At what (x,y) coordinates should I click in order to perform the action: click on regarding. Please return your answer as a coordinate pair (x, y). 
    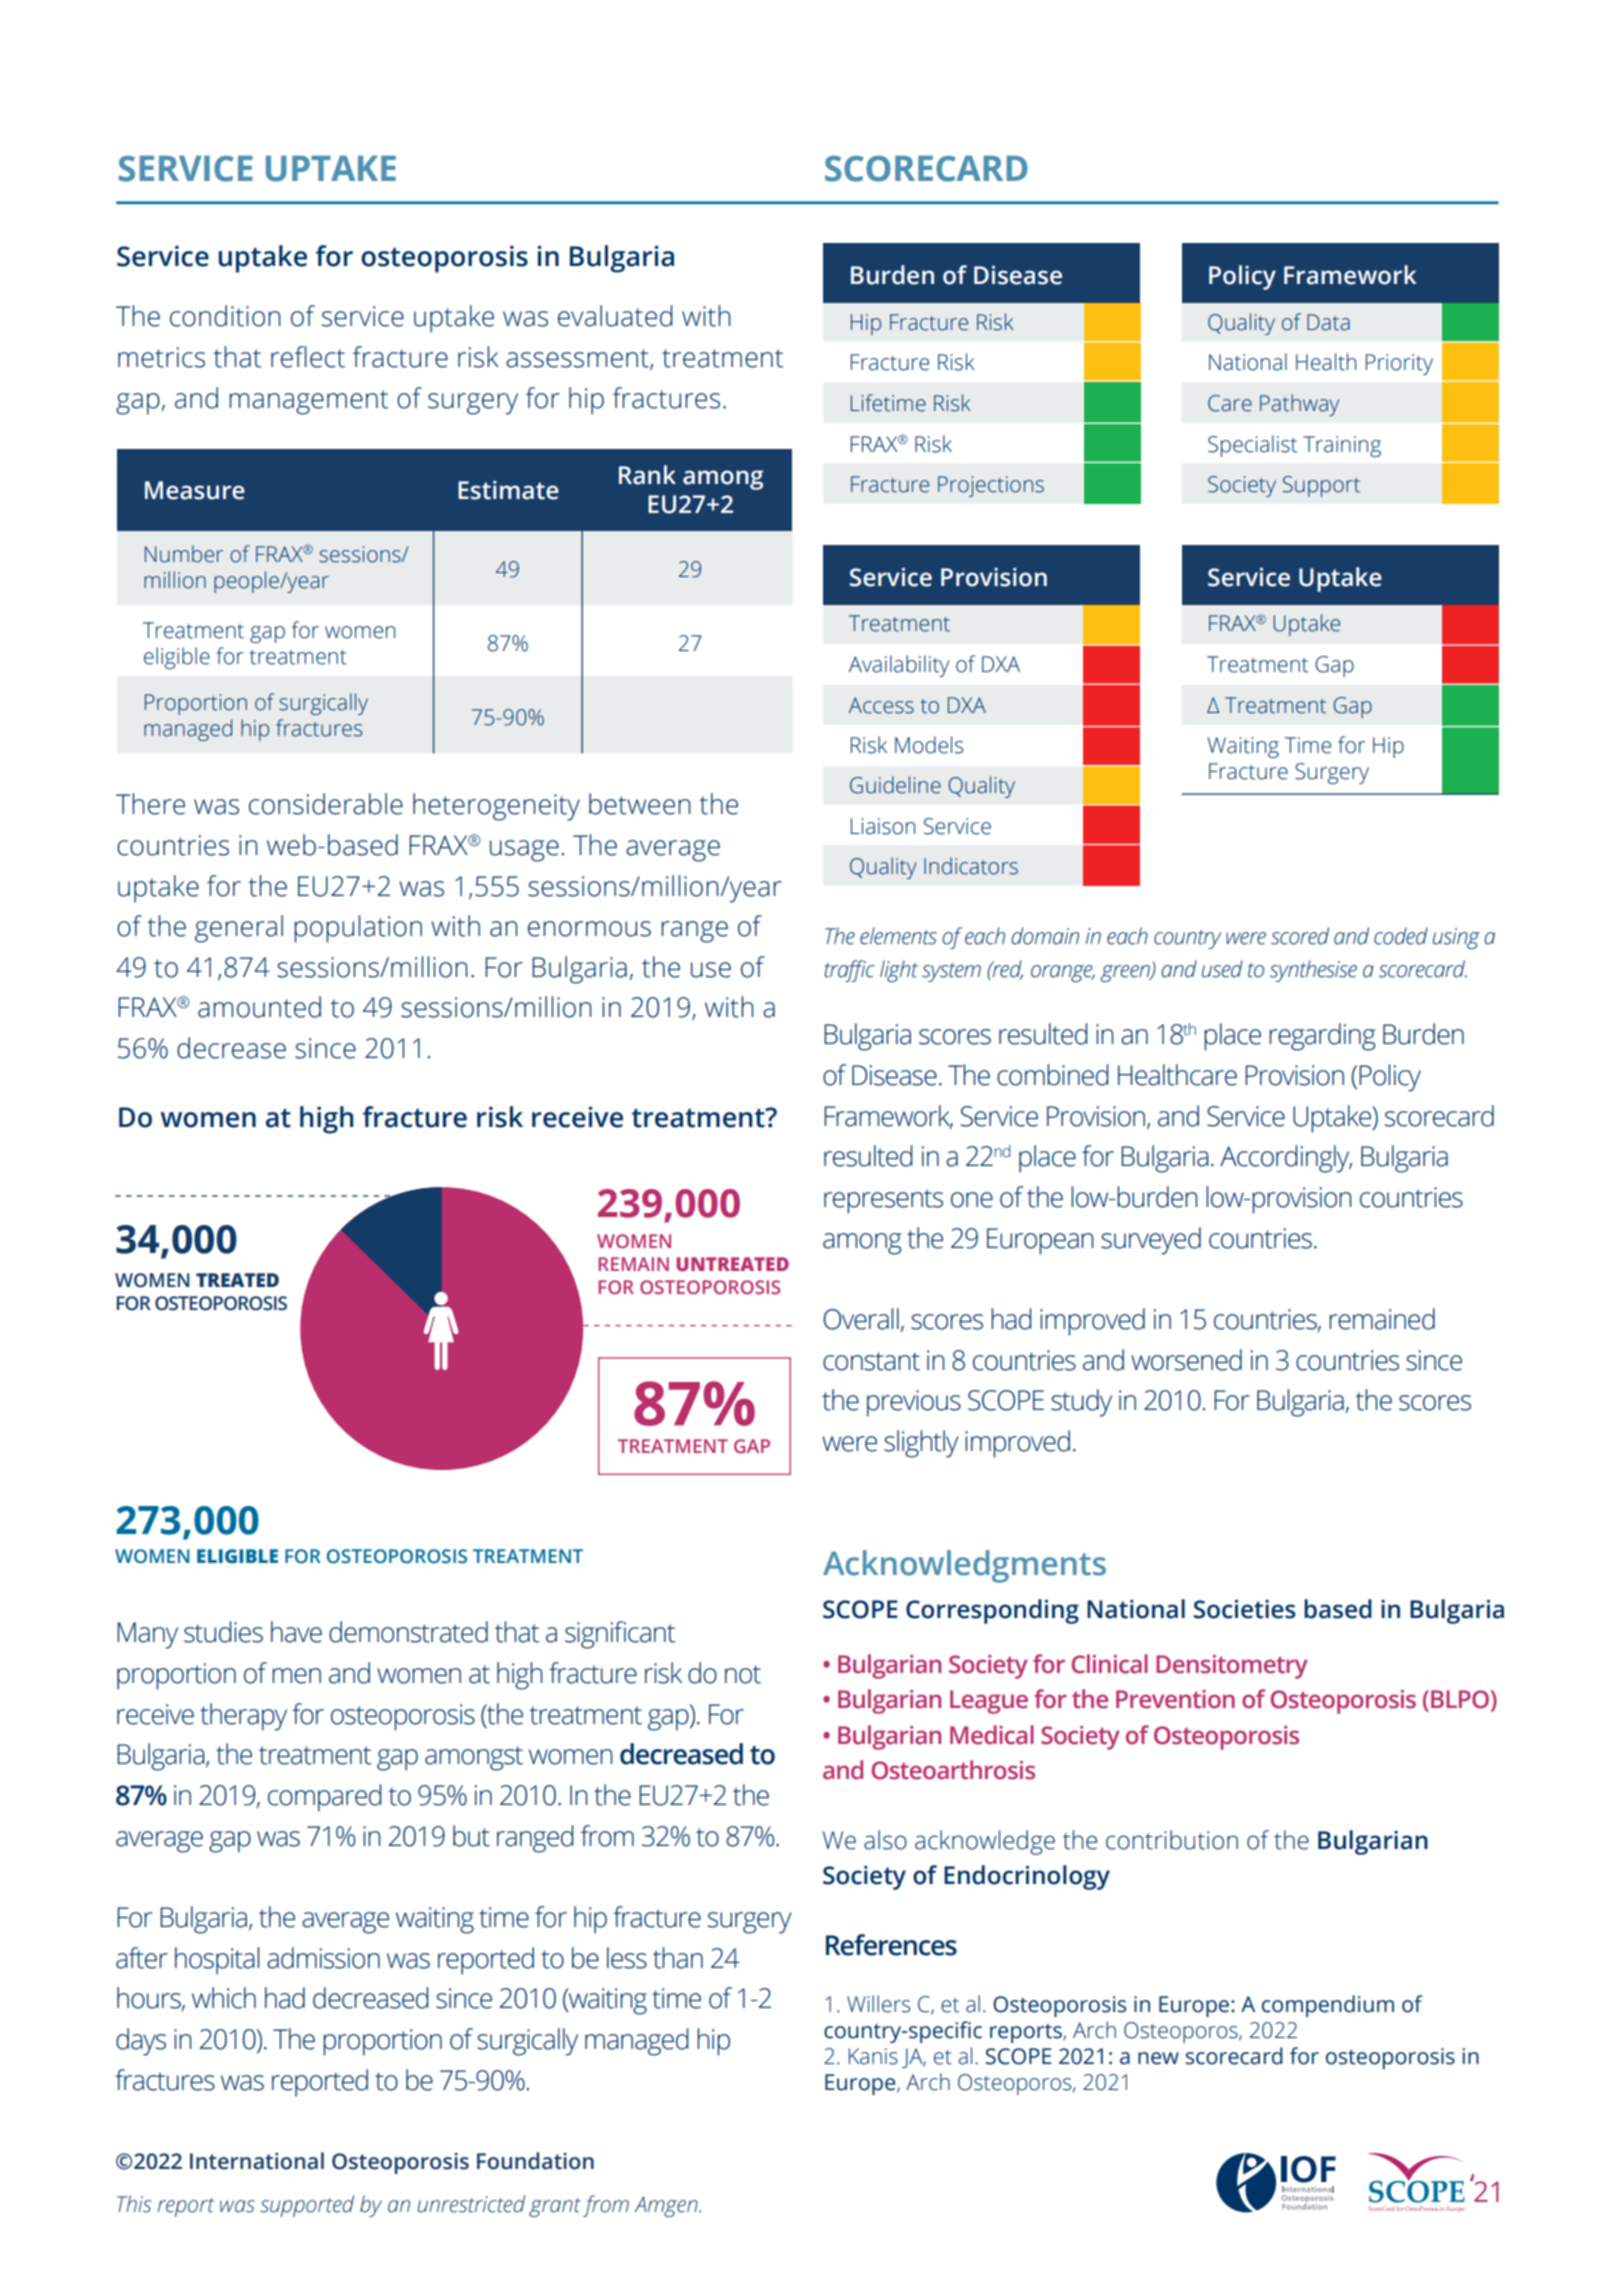
    Looking at the image, I should click on (1322, 1037).
